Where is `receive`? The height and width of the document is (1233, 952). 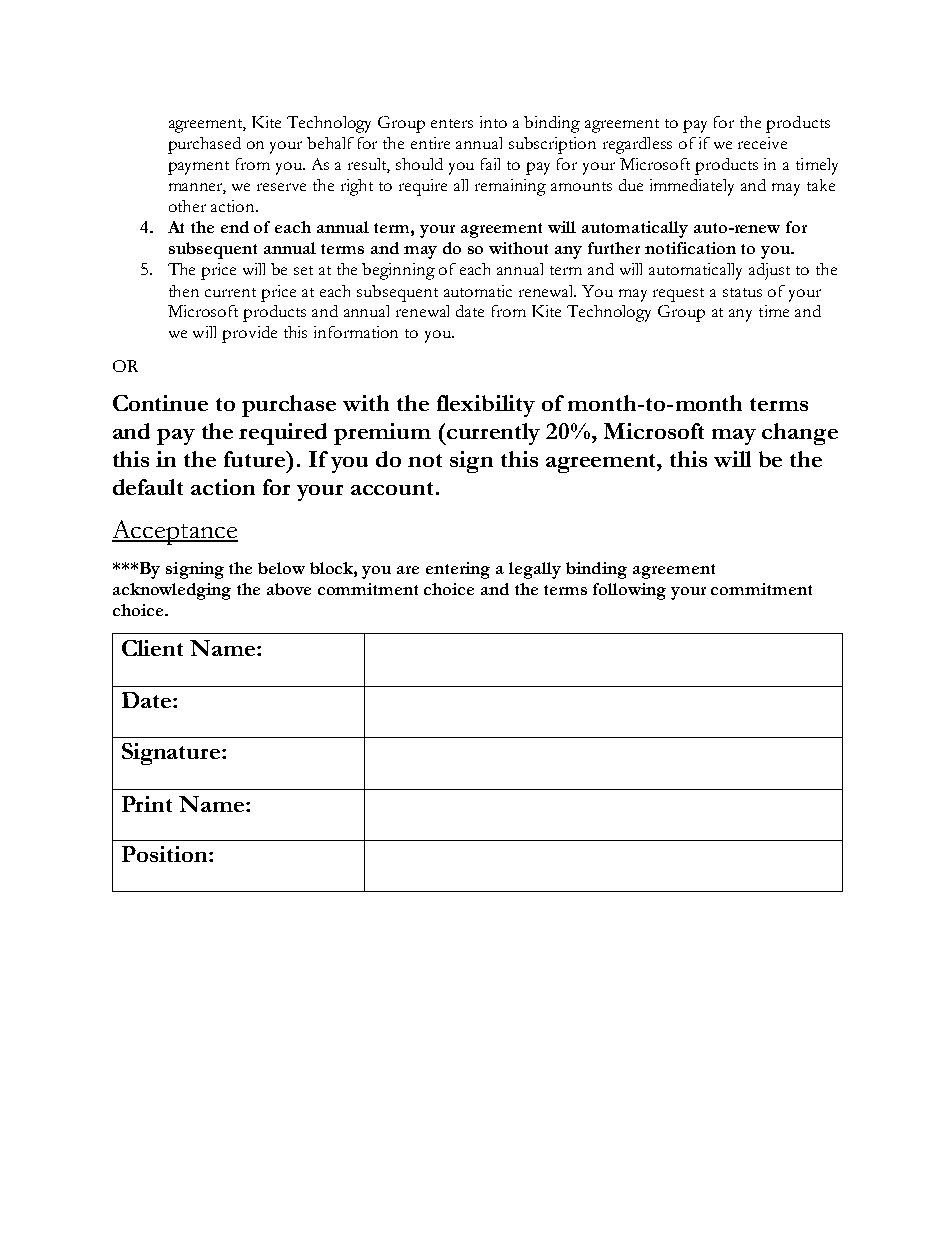
receive is located at coordinates (762, 143).
